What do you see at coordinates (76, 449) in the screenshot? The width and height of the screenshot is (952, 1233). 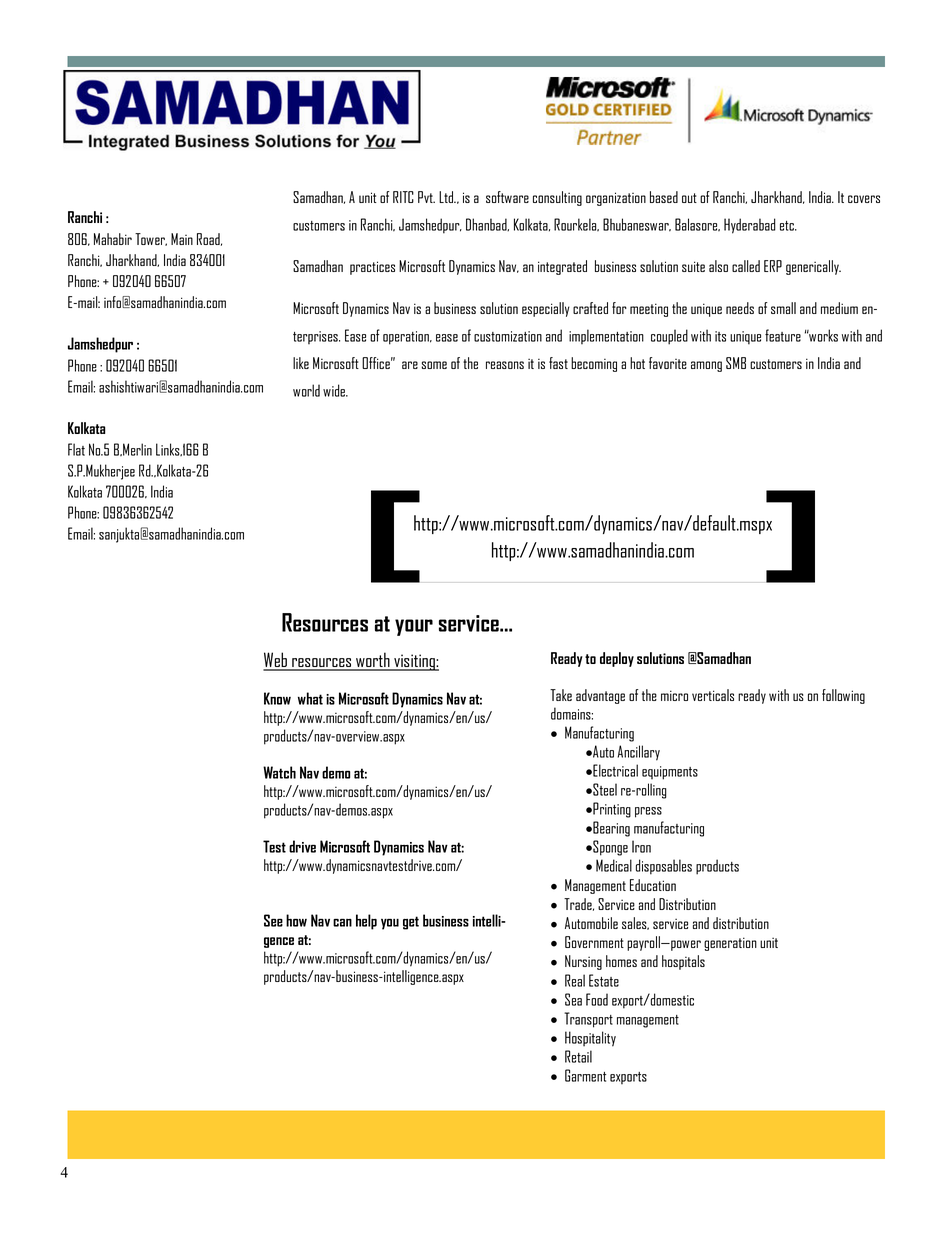 I see `Flat` at bounding box center [76, 449].
